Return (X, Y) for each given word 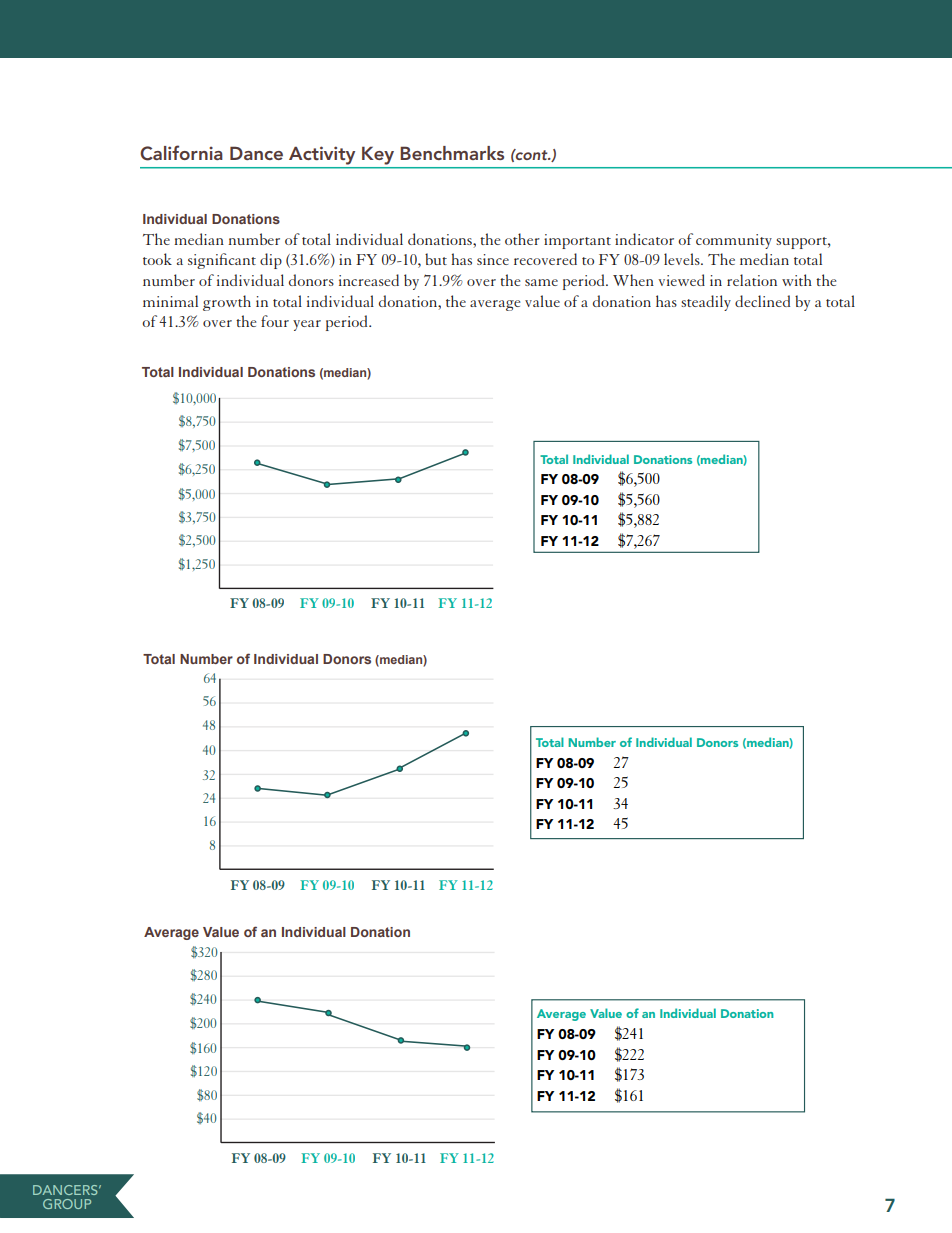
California (181, 153)
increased (369, 280)
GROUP (67, 1204)
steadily (706, 303)
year (307, 325)
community (734, 241)
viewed (681, 280)
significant (222, 261)
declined (762, 301)
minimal (170, 301)
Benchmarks (452, 153)
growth (227, 303)
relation (752, 280)
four (275, 321)
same (541, 282)
